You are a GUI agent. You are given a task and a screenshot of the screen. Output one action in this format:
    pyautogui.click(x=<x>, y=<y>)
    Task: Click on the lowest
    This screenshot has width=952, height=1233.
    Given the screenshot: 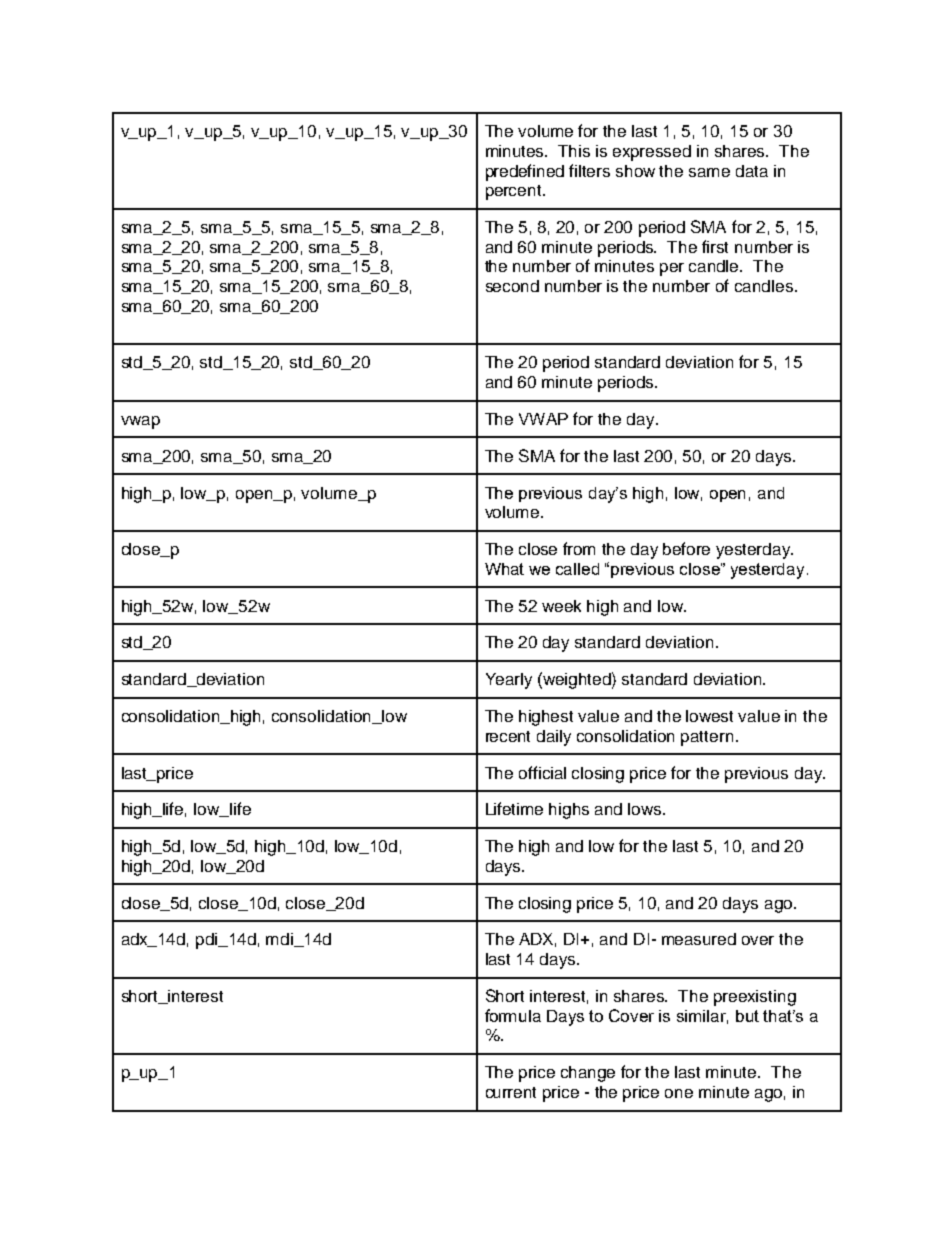 What is the action you would take?
    pyautogui.click(x=709, y=716)
